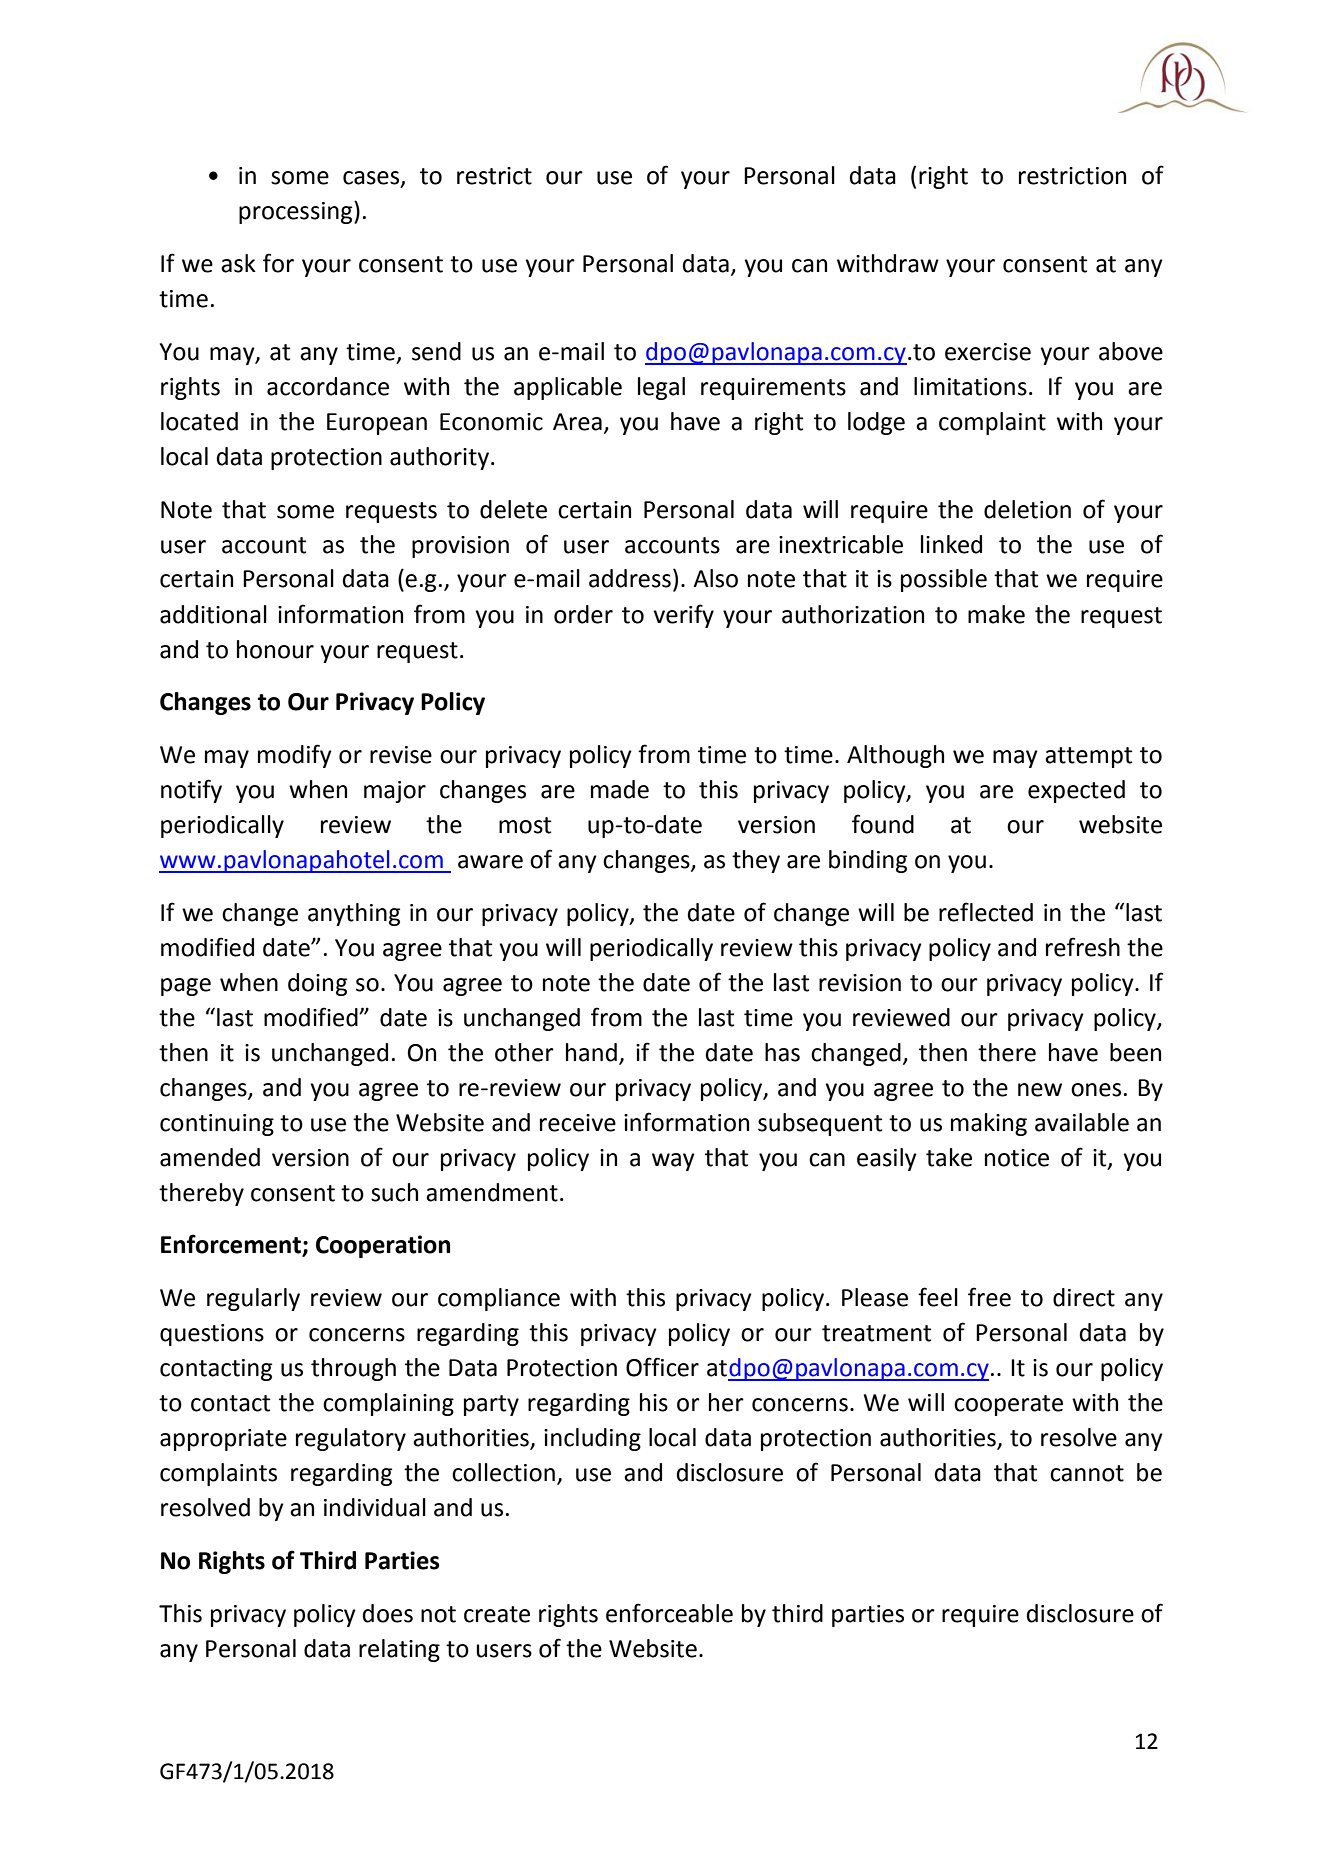 The image size is (1318, 1864). I want to click on make, so click(996, 614).
